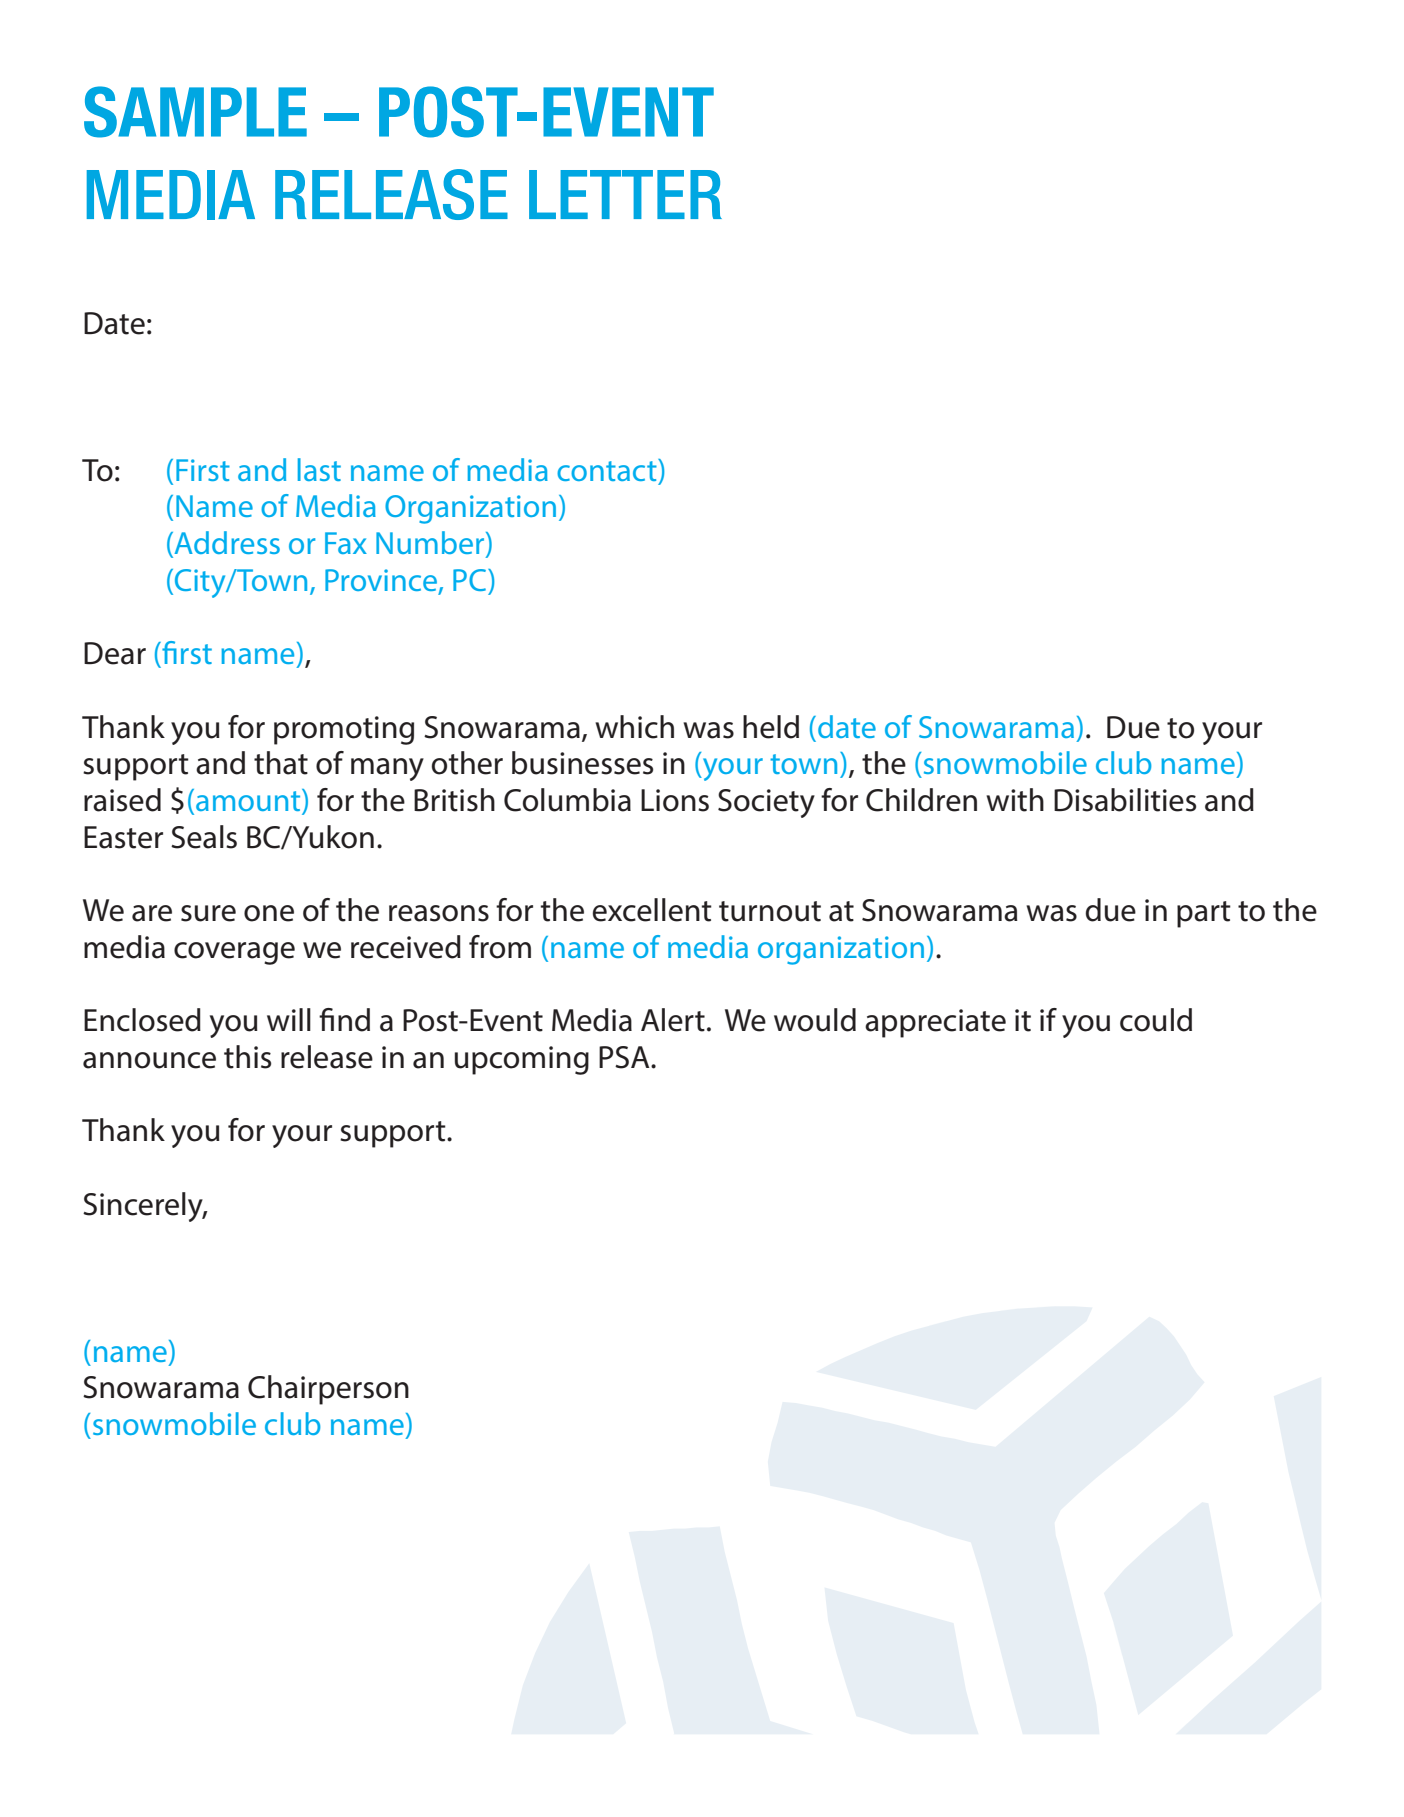 The width and height of the screenshot is (1404, 1817). What do you see at coordinates (608, 470) in the screenshot?
I see `contact` at bounding box center [608, 470].
